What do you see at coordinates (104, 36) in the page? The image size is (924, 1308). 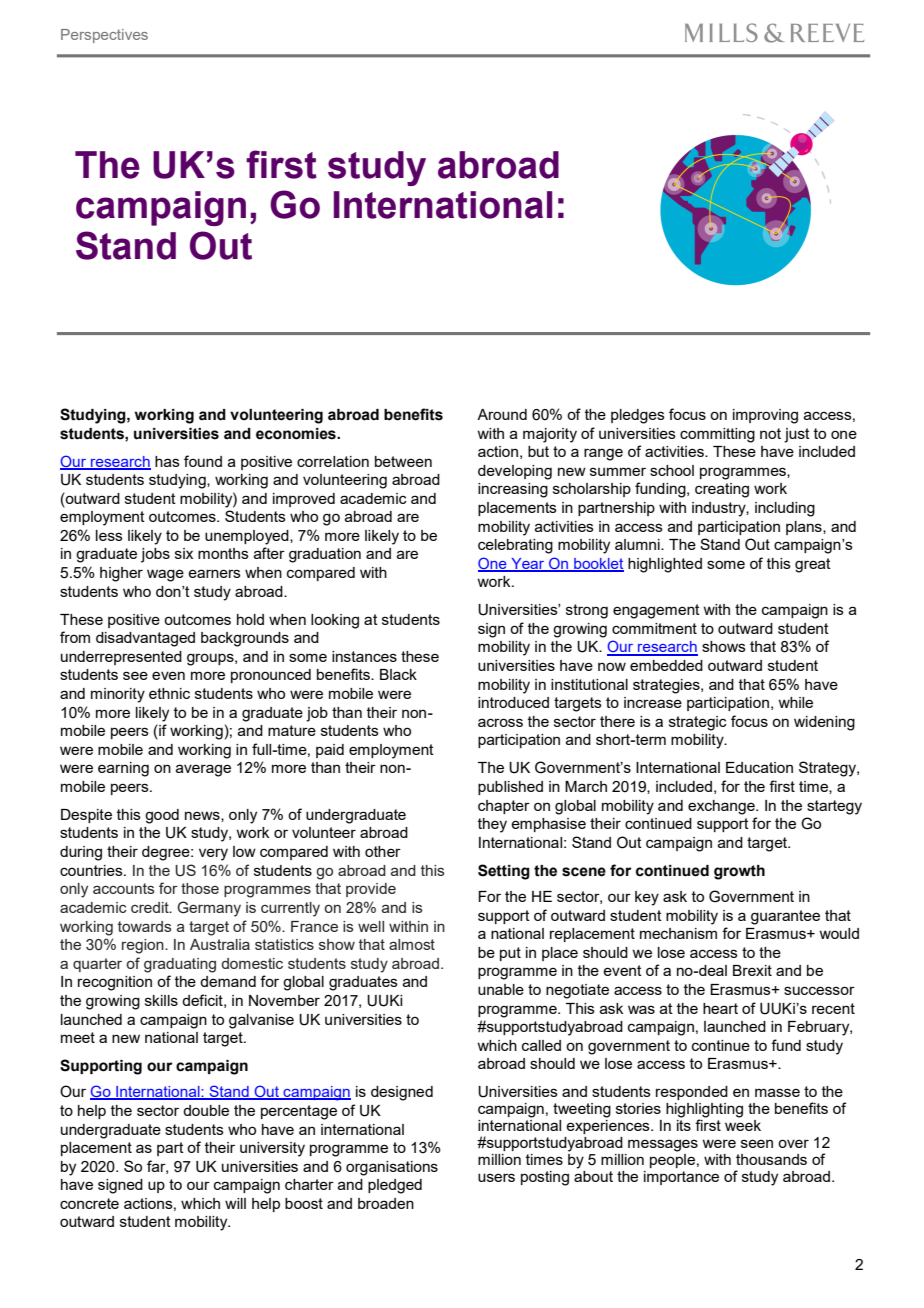 I see `Perspectives` at bounding box center [104, 36].
